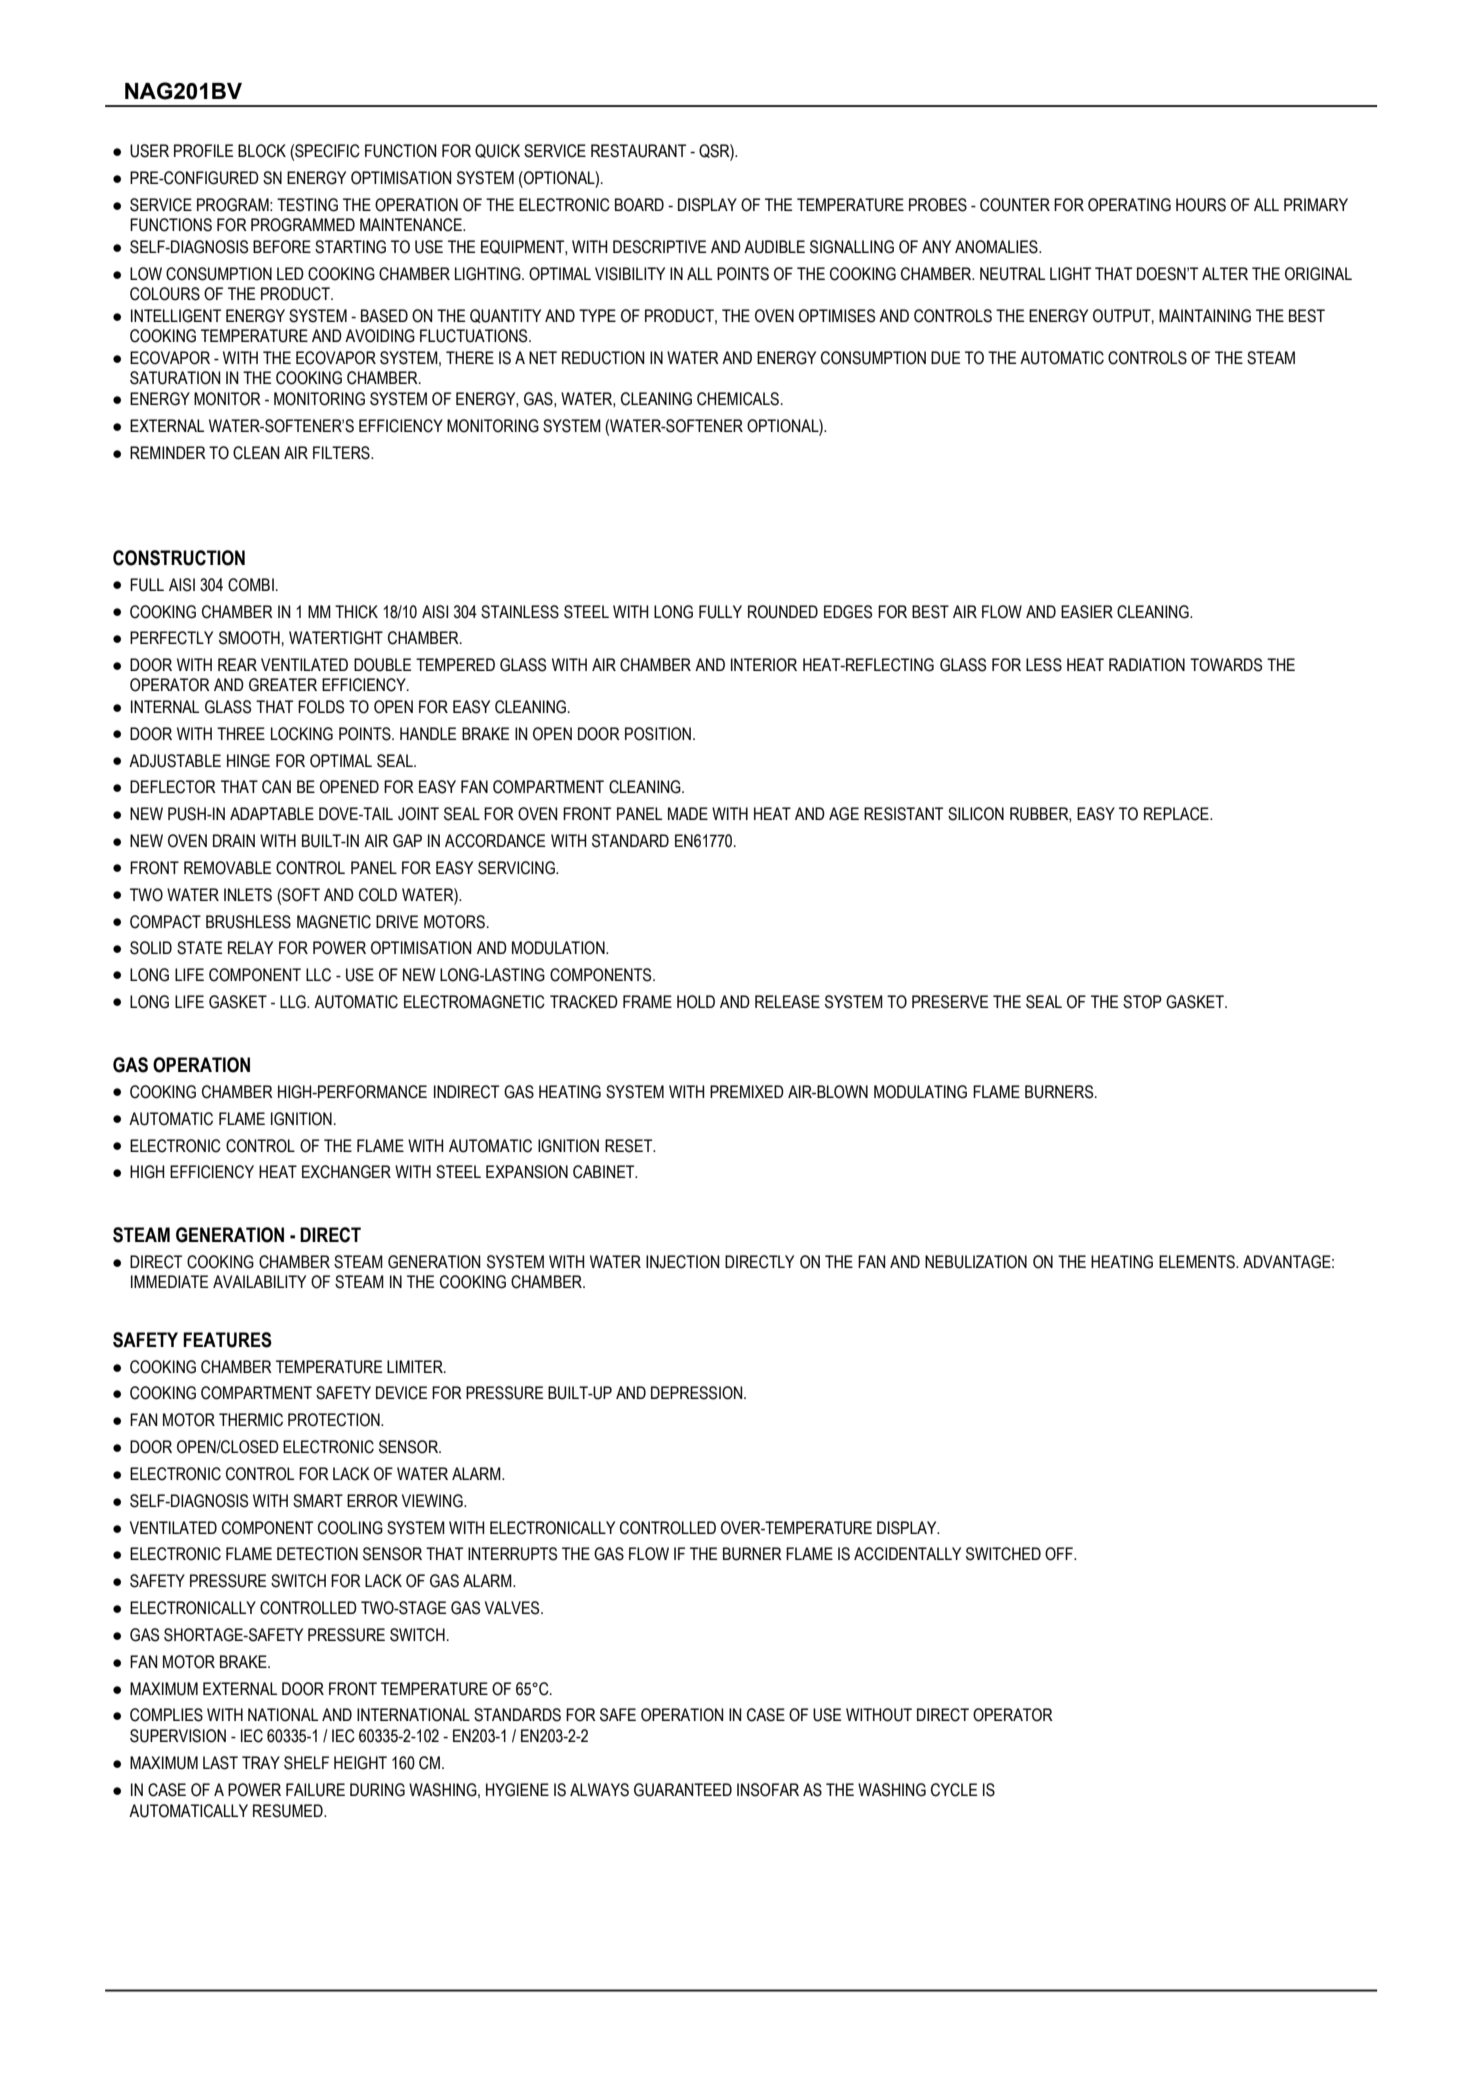 The width and height of the image is (1482, 2096). What do you see at coordinates (1201, 205) in the image?
I see `HOURS` at bounding box center [1201, 205].
